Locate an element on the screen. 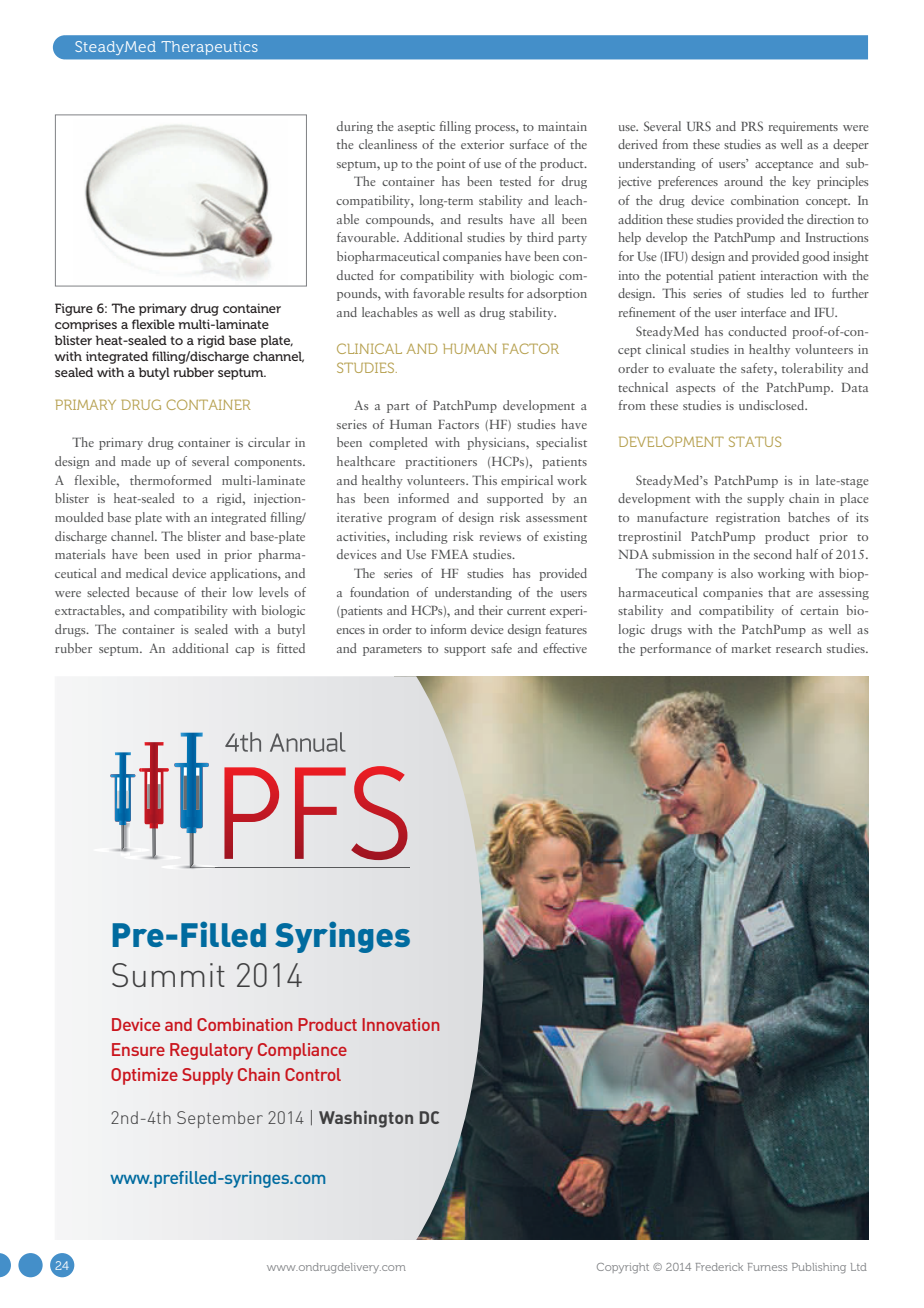  Copyright is located at coordinates (623, 1268).
